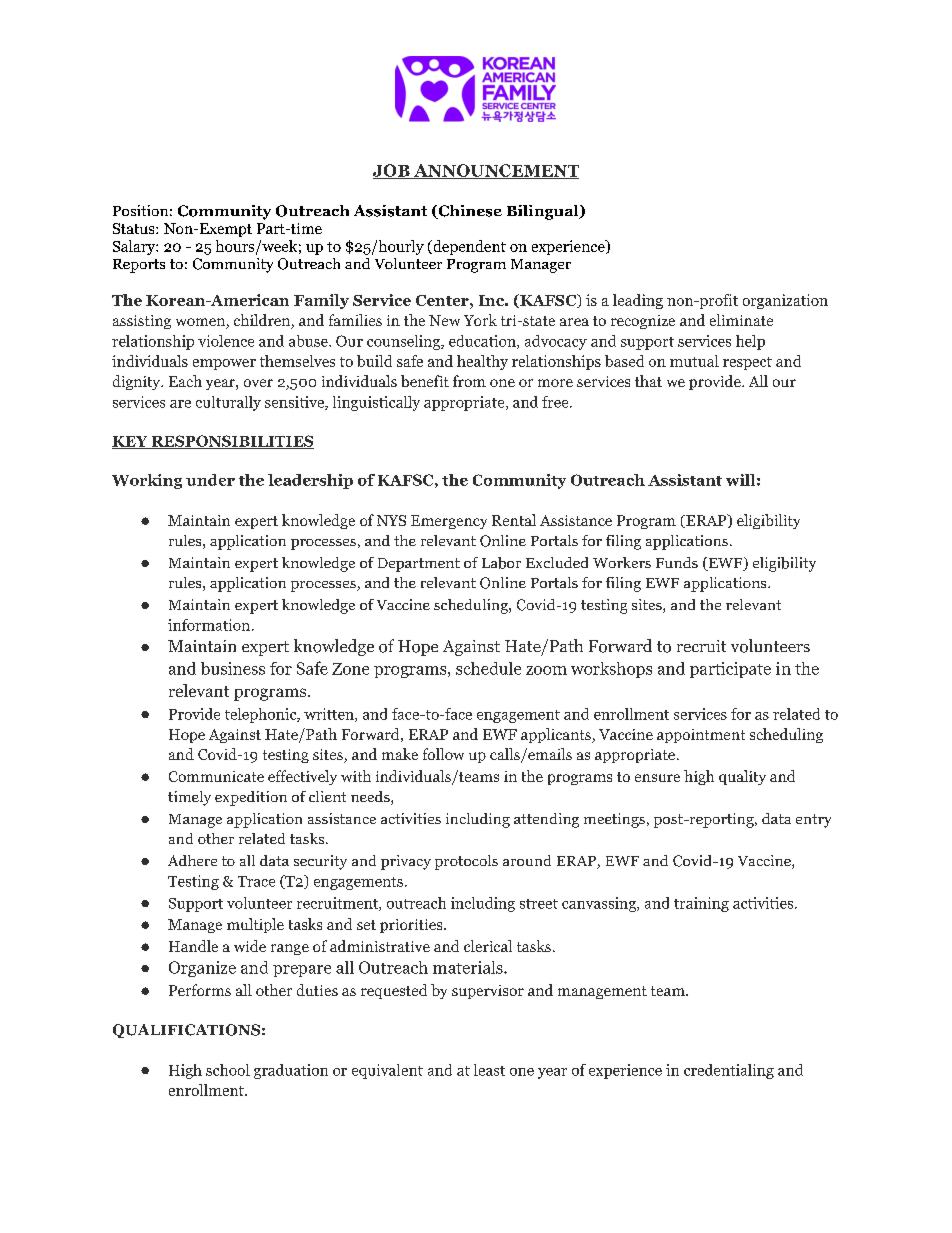 The image size is (952, 1233). Describe the element at coordinates (489, 1070) in the image. I see `least` at that location.
